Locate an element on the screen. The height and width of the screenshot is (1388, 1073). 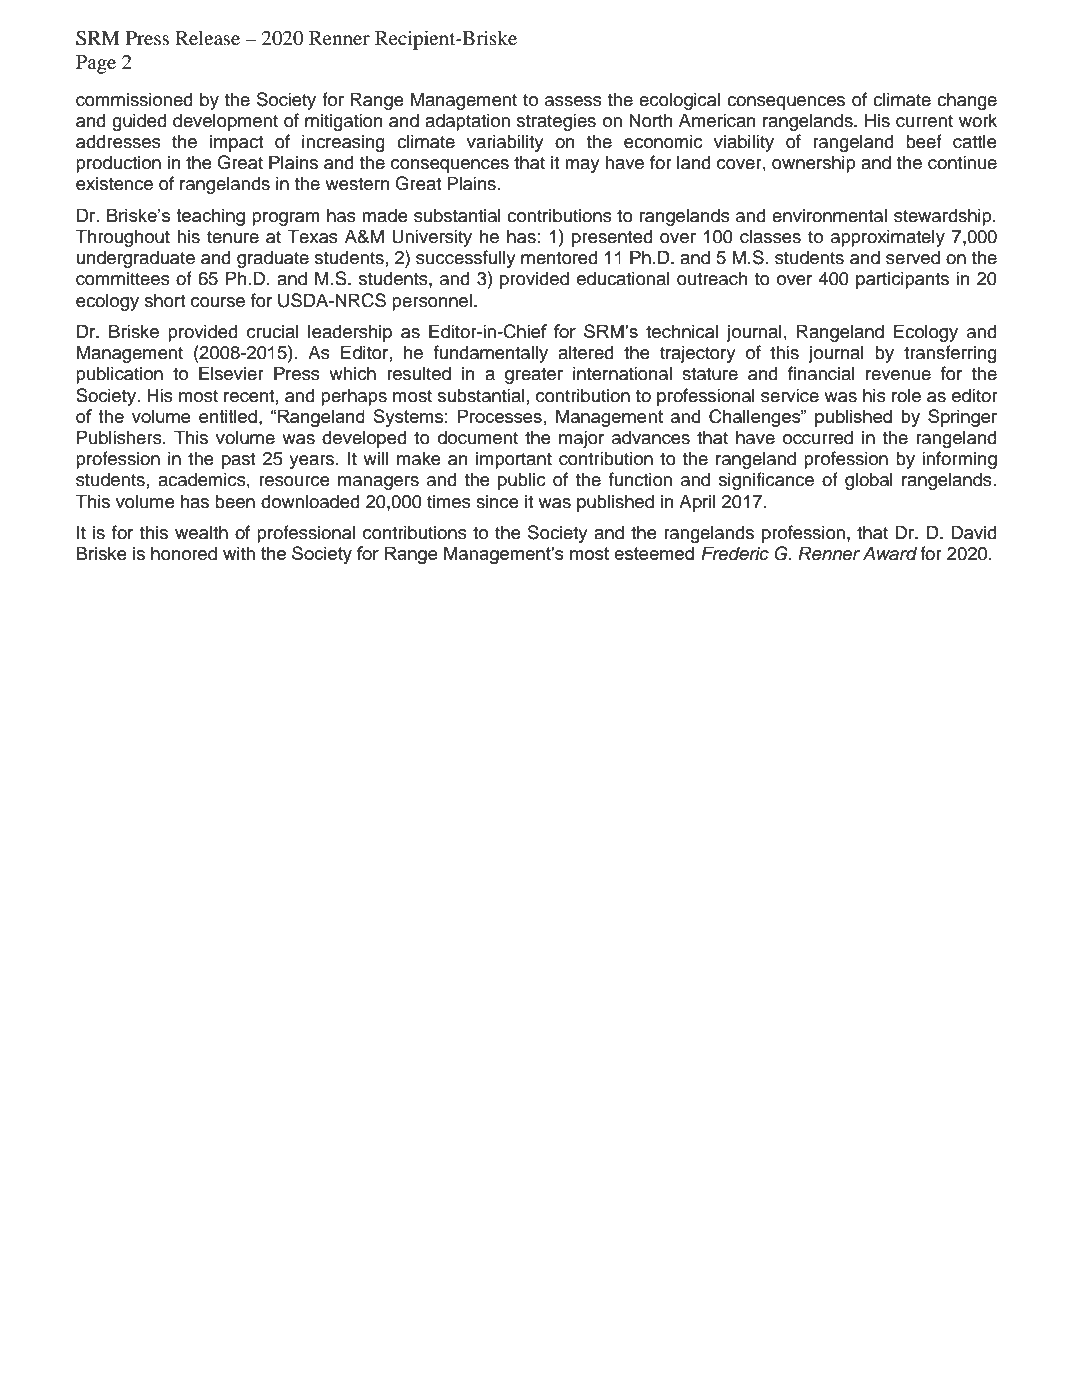
environmental is located at coordinates (829, 215).
